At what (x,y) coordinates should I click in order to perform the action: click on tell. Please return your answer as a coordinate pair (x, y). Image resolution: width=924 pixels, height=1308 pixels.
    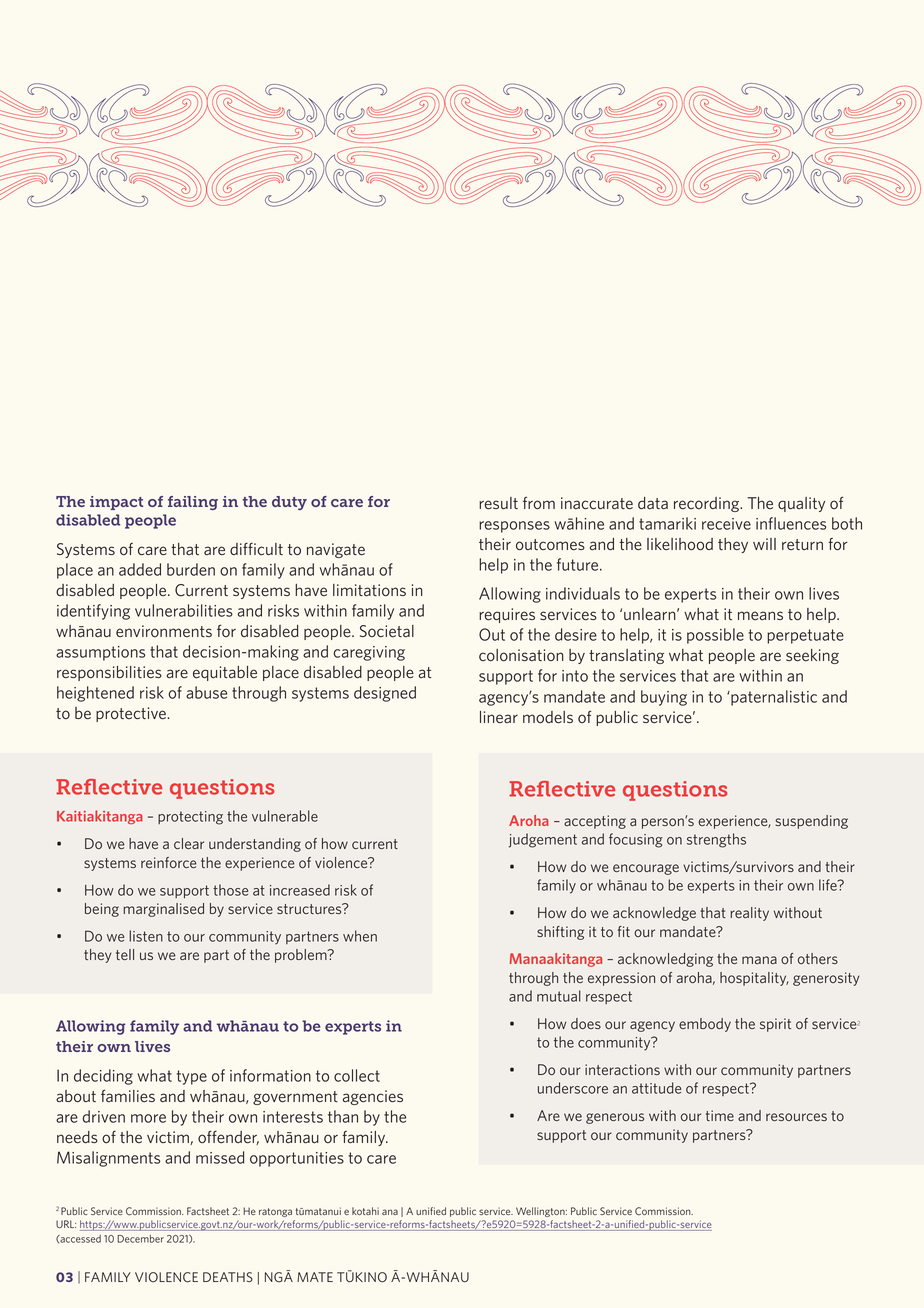
    Looking at the image, I should click on (125, 954).
